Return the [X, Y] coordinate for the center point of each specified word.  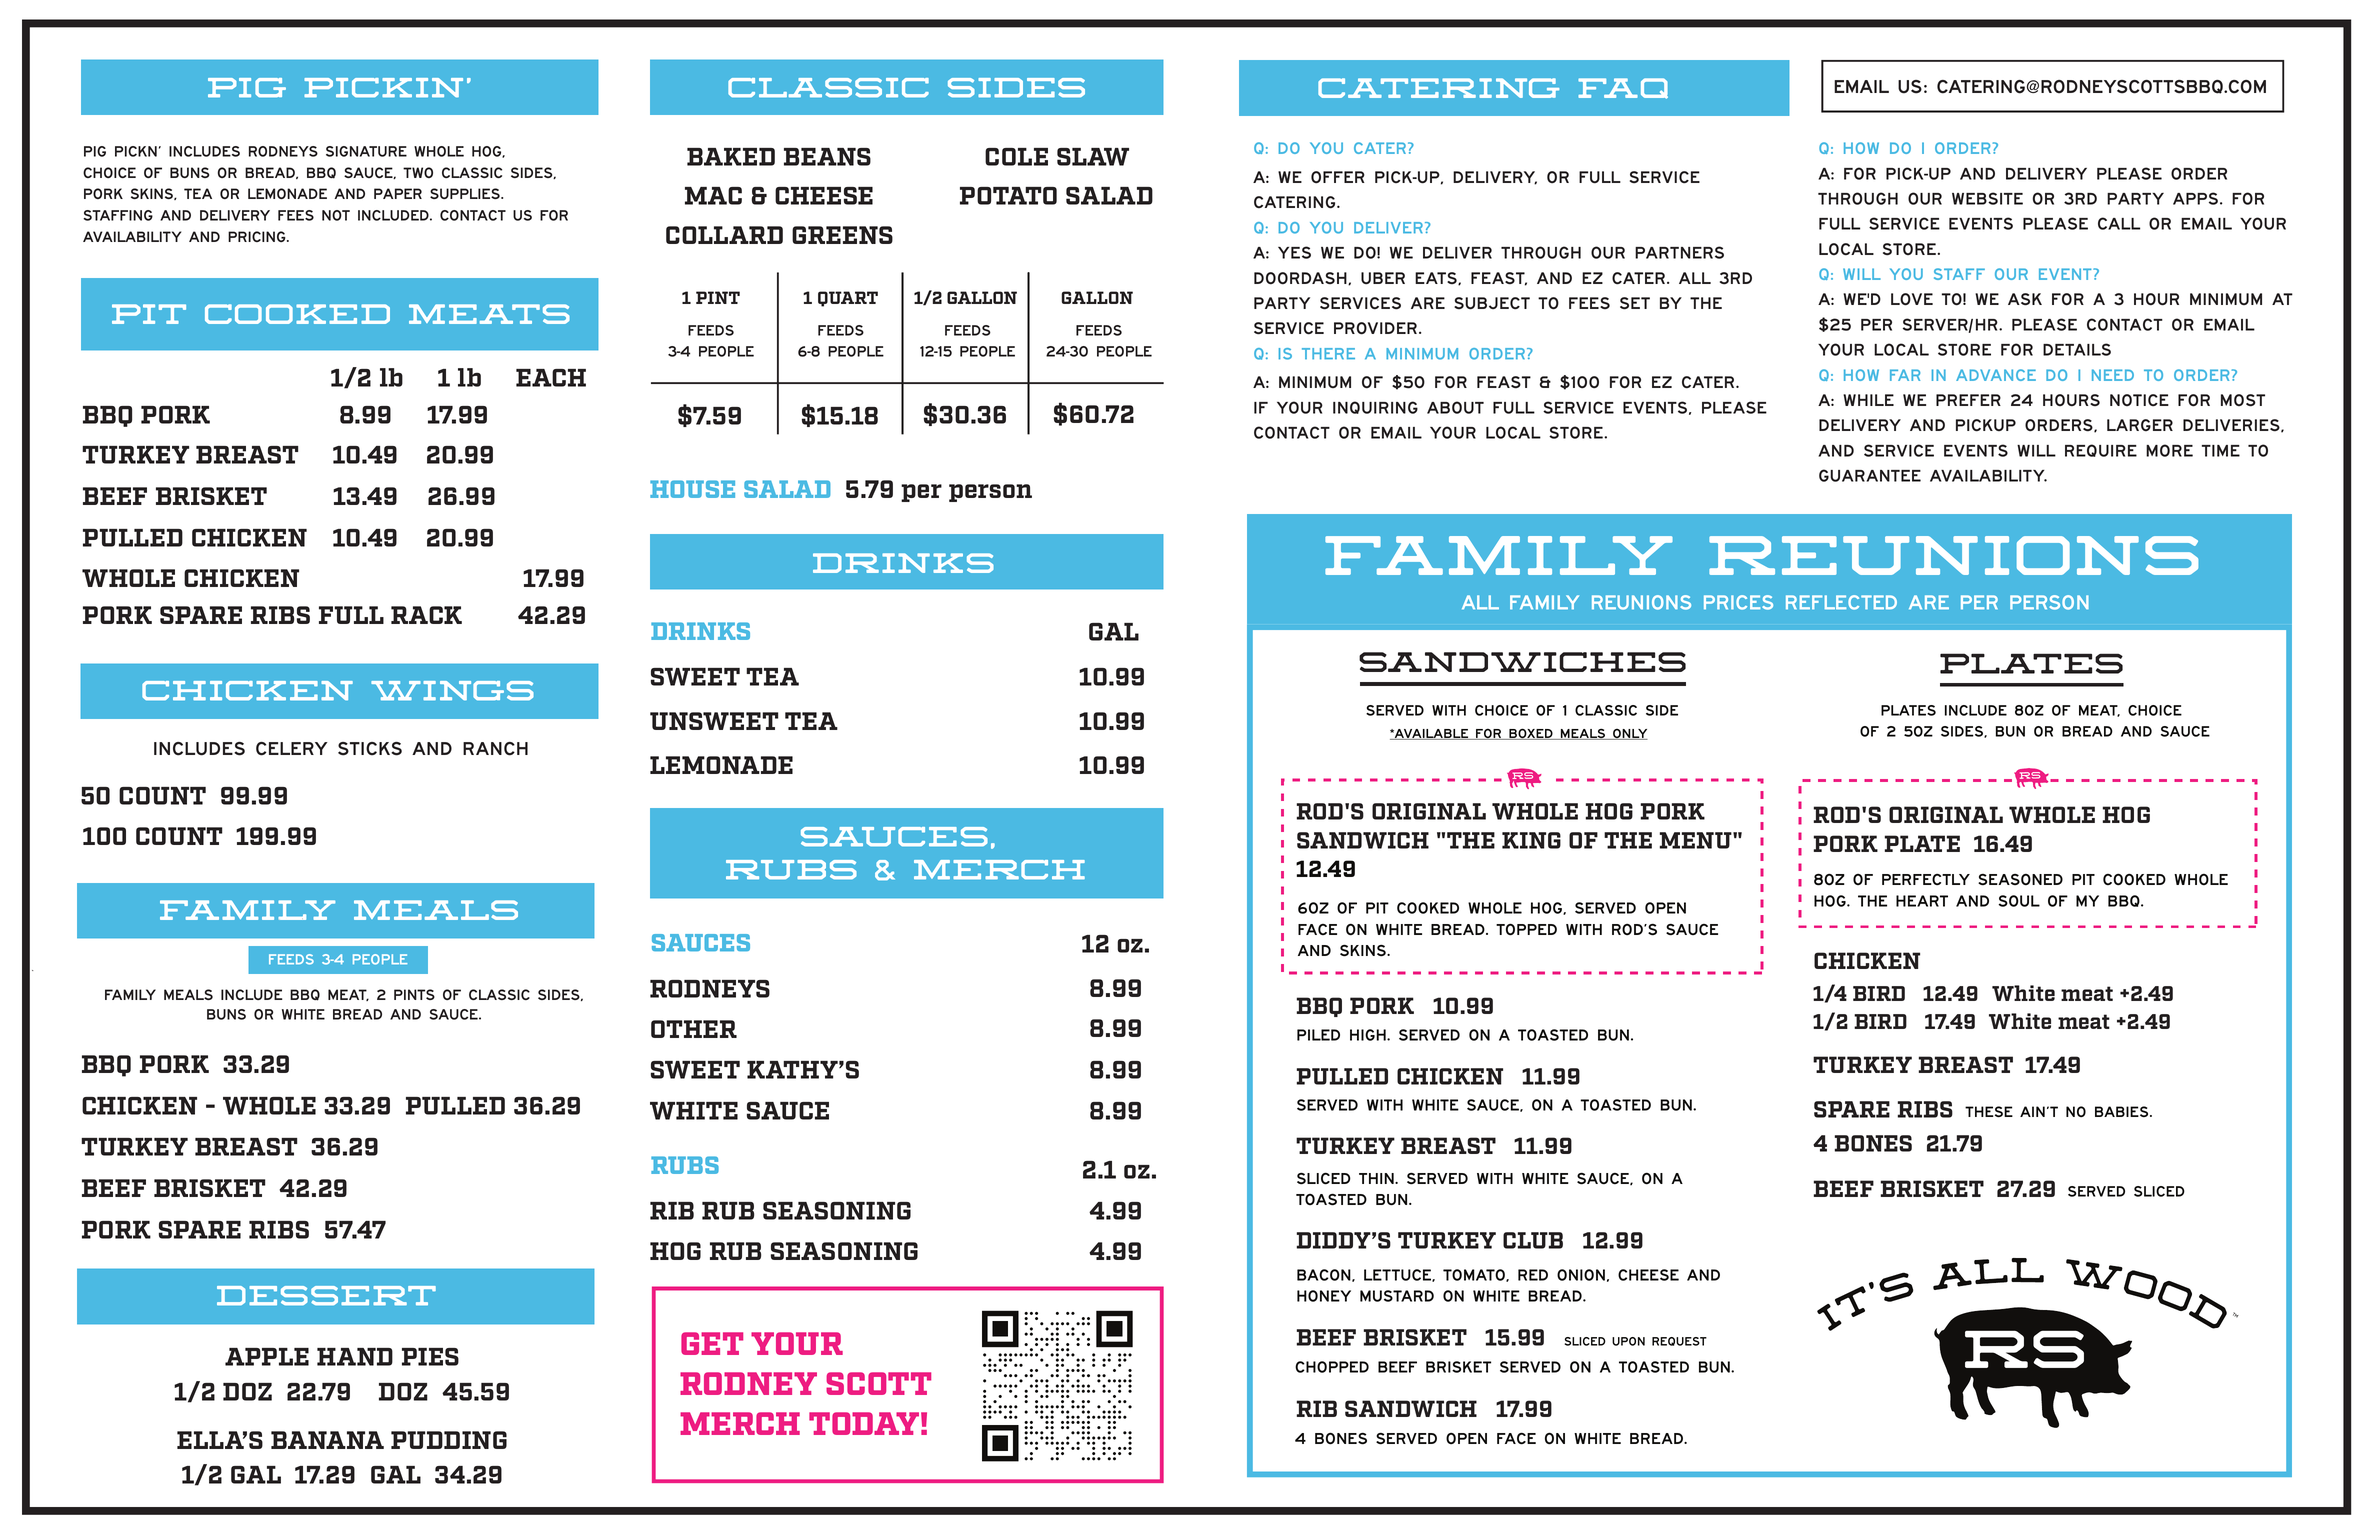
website [1987, 198]
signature [366, 151]
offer [1338, 177]
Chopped [1332, 1367]
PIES [430, 1357]
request [1679, 1341]
